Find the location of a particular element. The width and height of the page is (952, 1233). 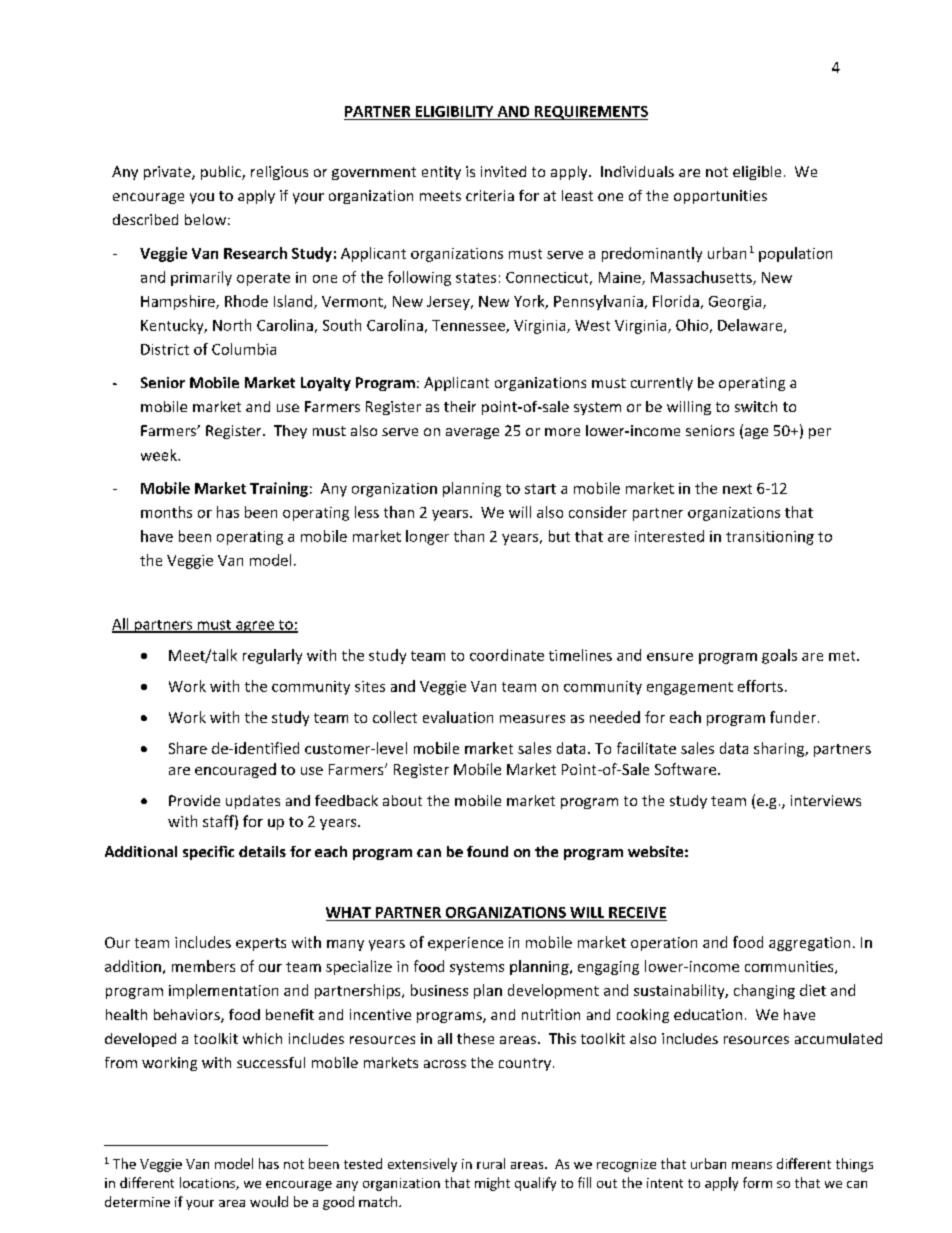

invited is located at coordinates (503, 171).
